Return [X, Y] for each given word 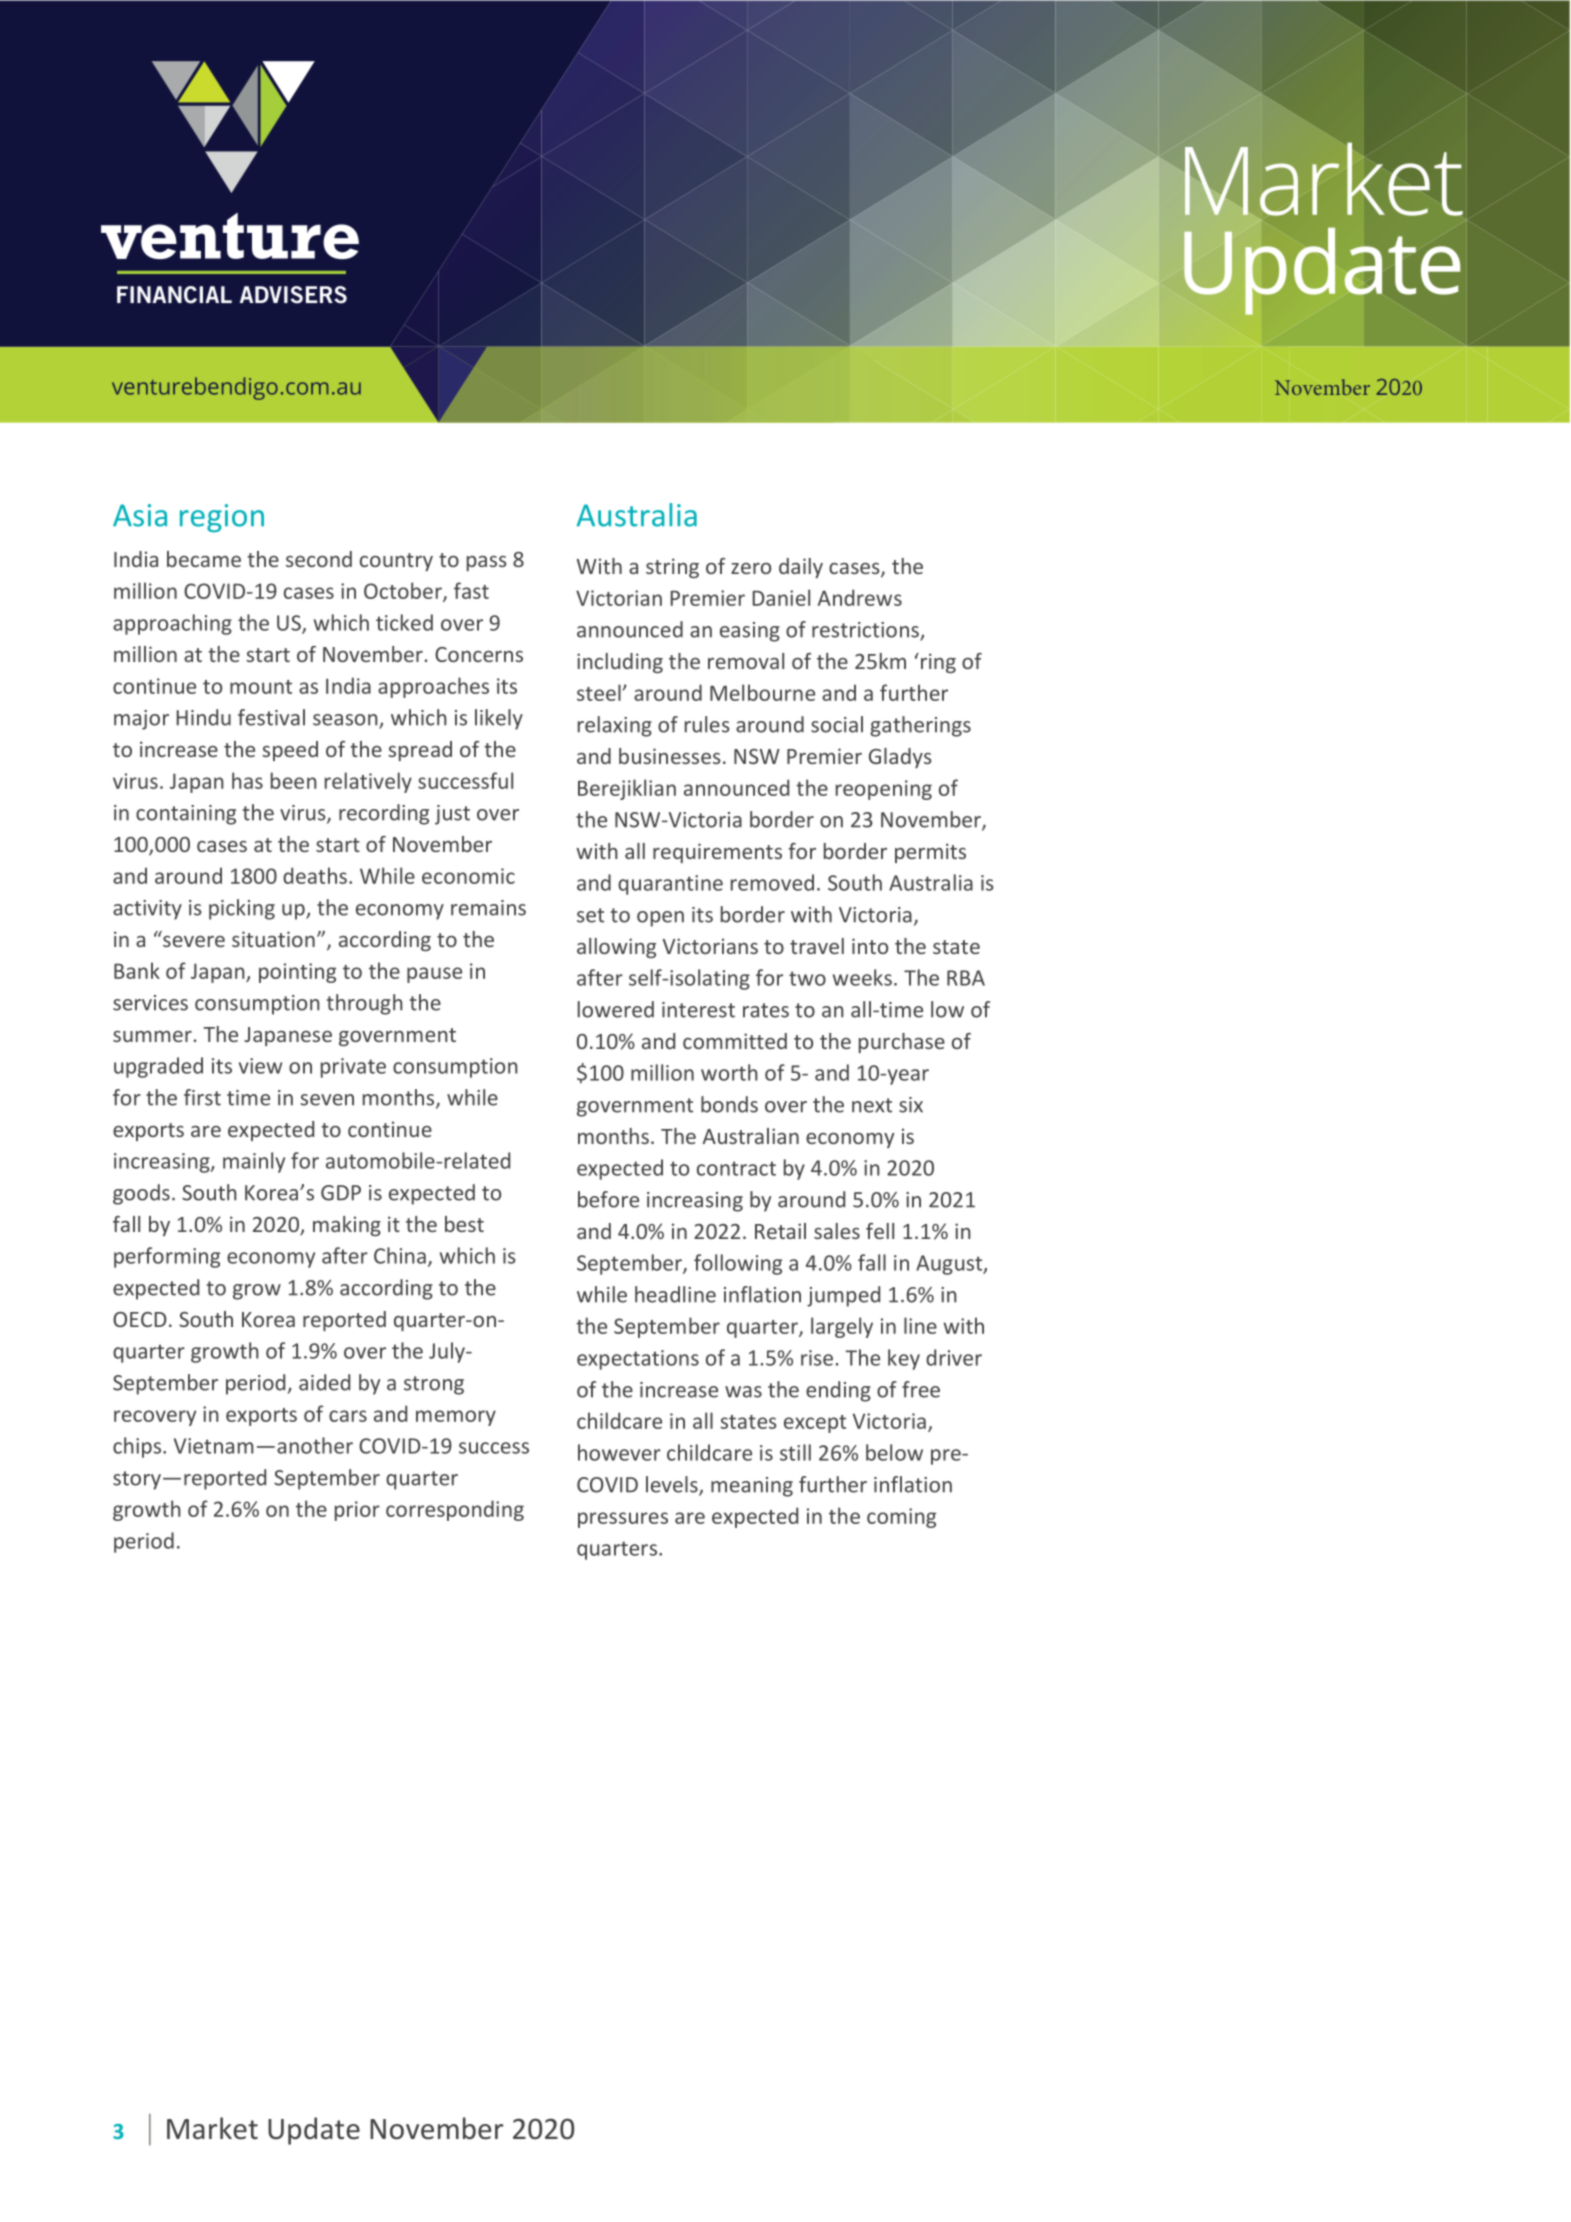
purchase [902, 1043]
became [204, 559]
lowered [616, 1009]
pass [486, 563]
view [260, 1066]
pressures [623, 1520]
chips [137, 1447]
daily [801, 568]
